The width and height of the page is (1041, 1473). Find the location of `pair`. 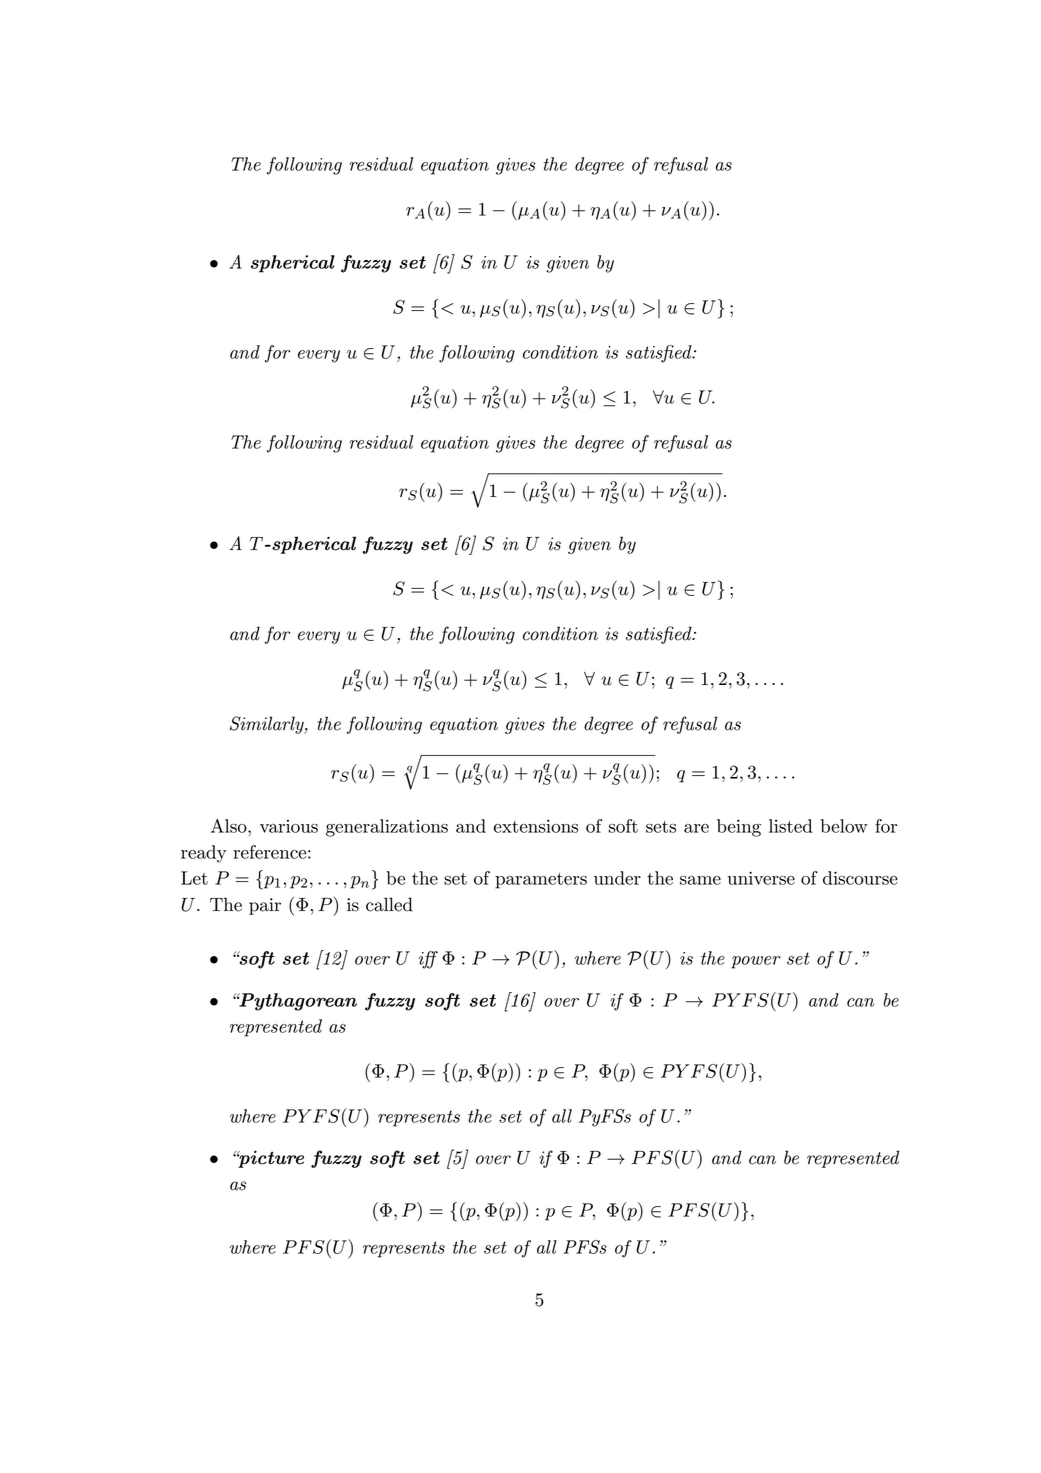

pair is located at coordinates (265, 906).
